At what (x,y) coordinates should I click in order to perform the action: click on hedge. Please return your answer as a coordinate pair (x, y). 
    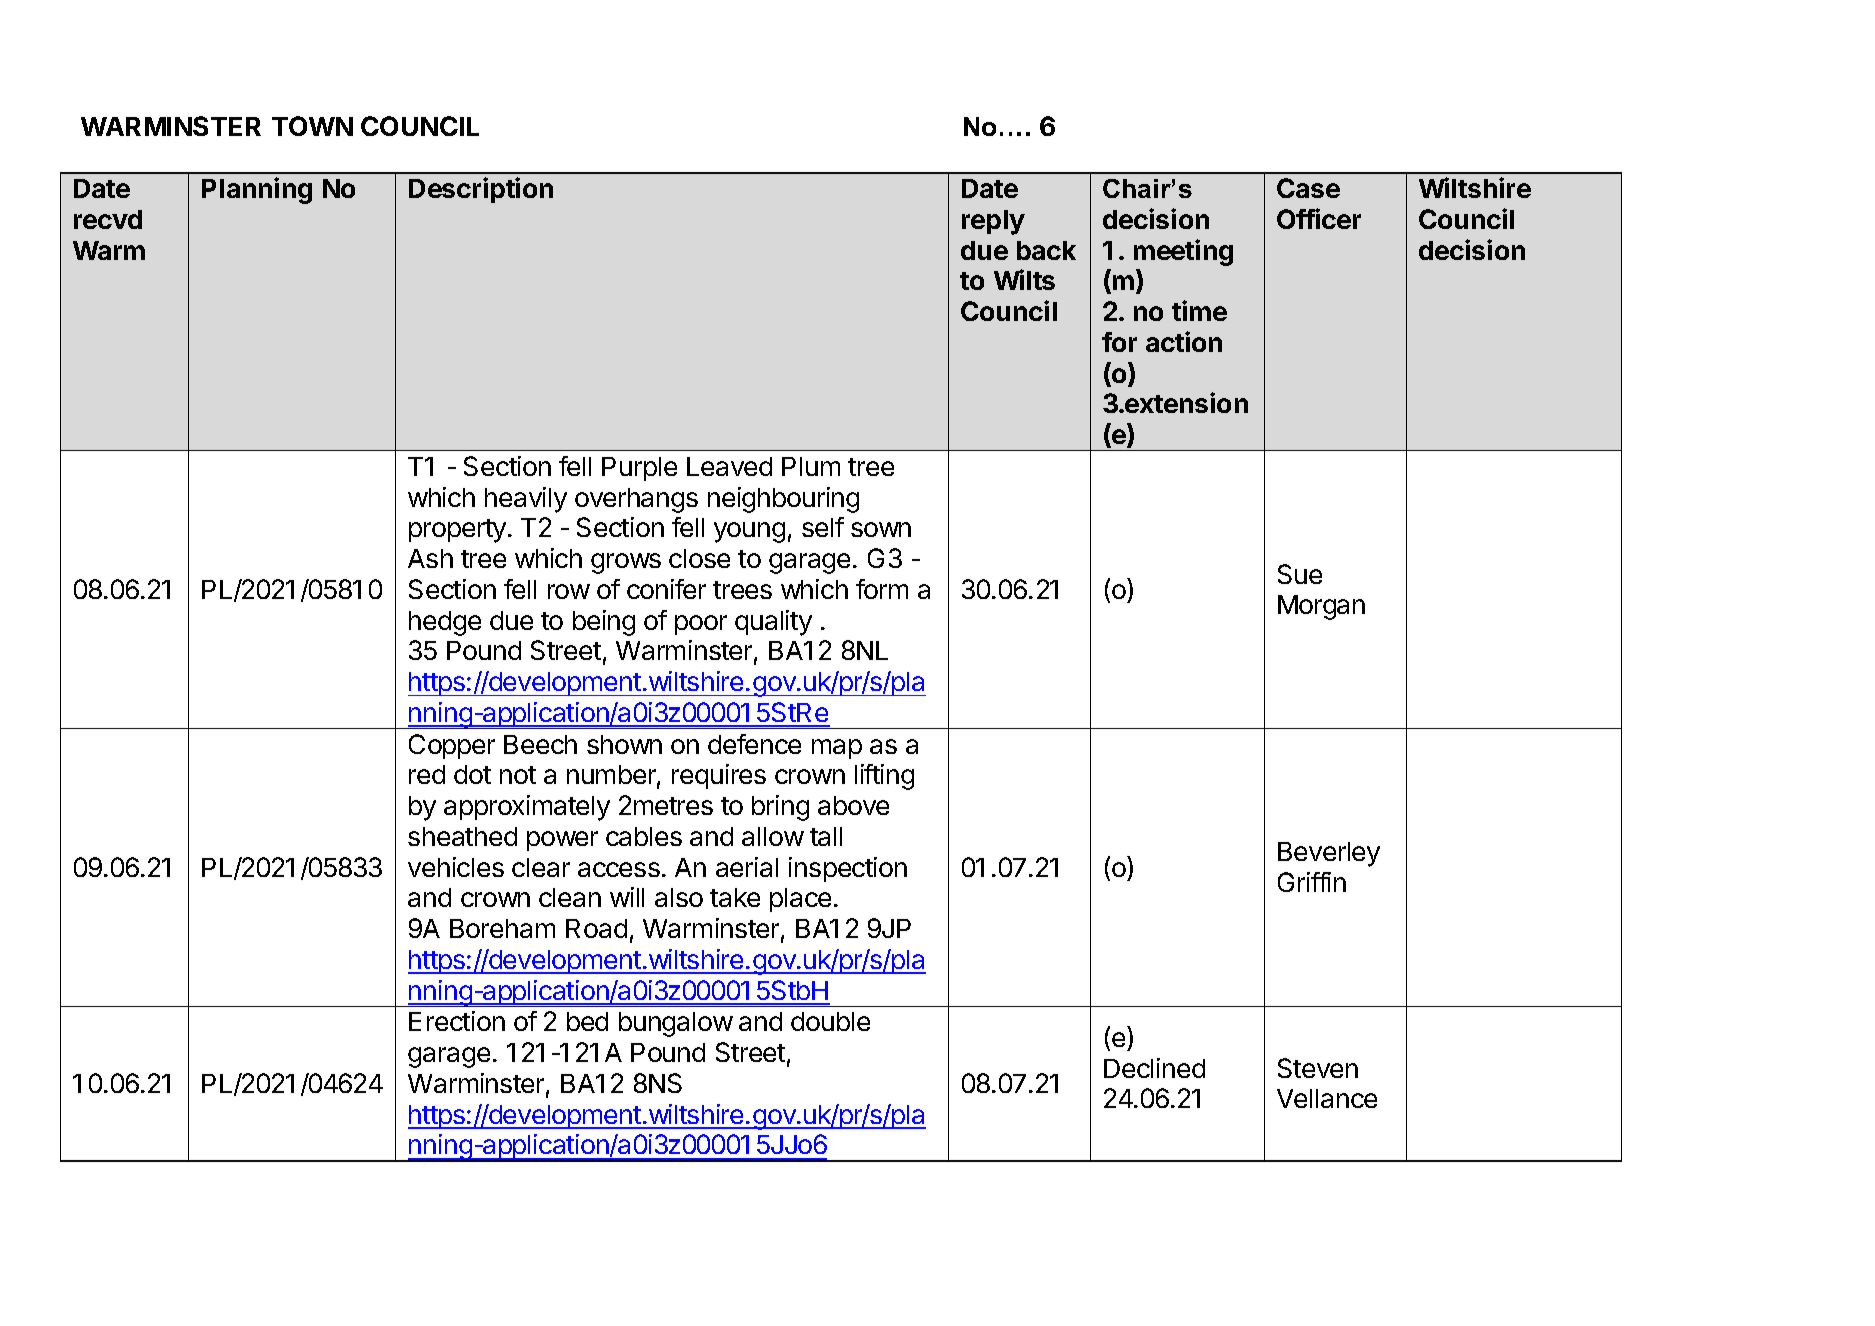
    Looking at the image, I should click on (445, 623).
